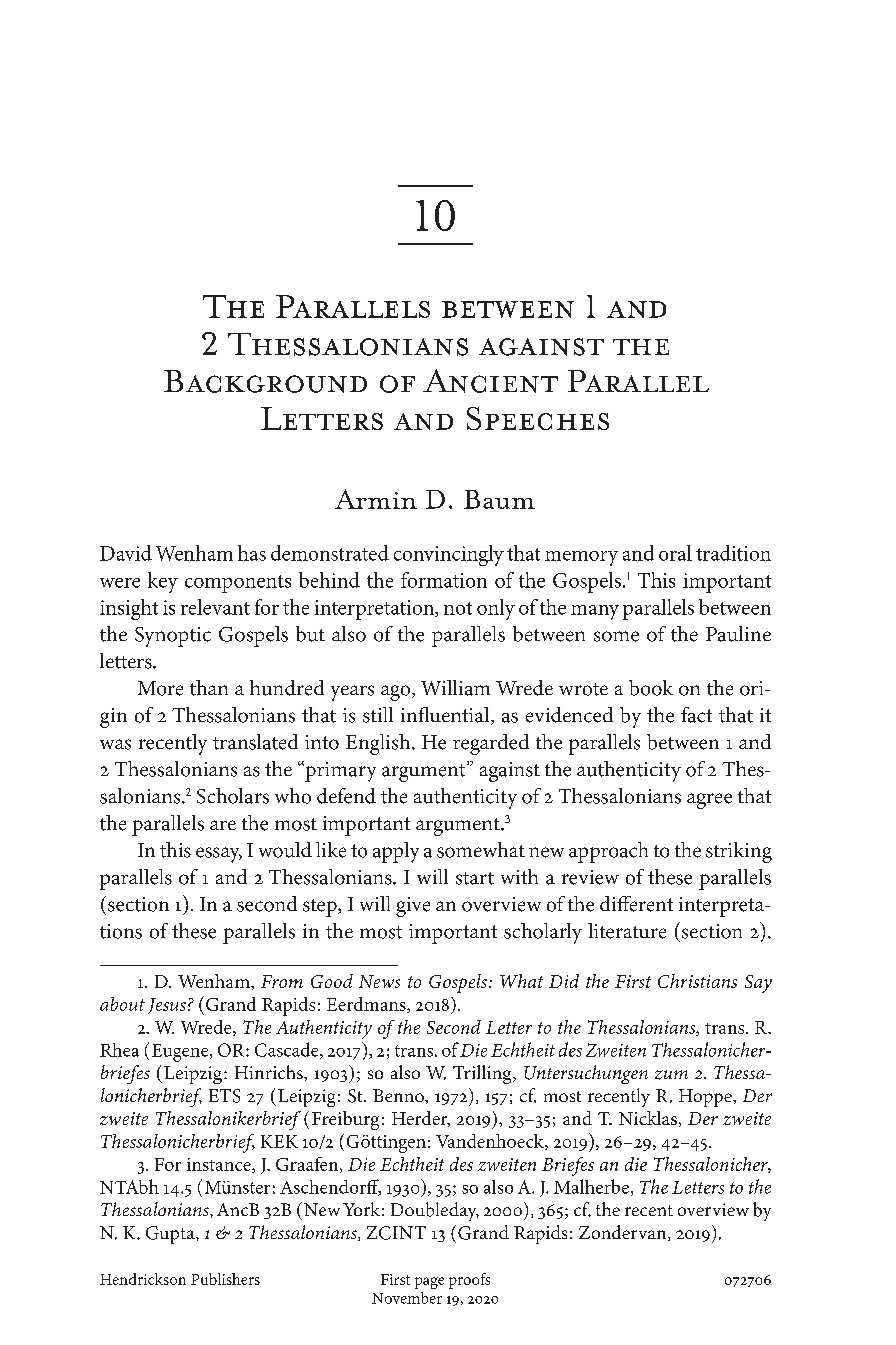  I want to click on book, so click(651, 688).
